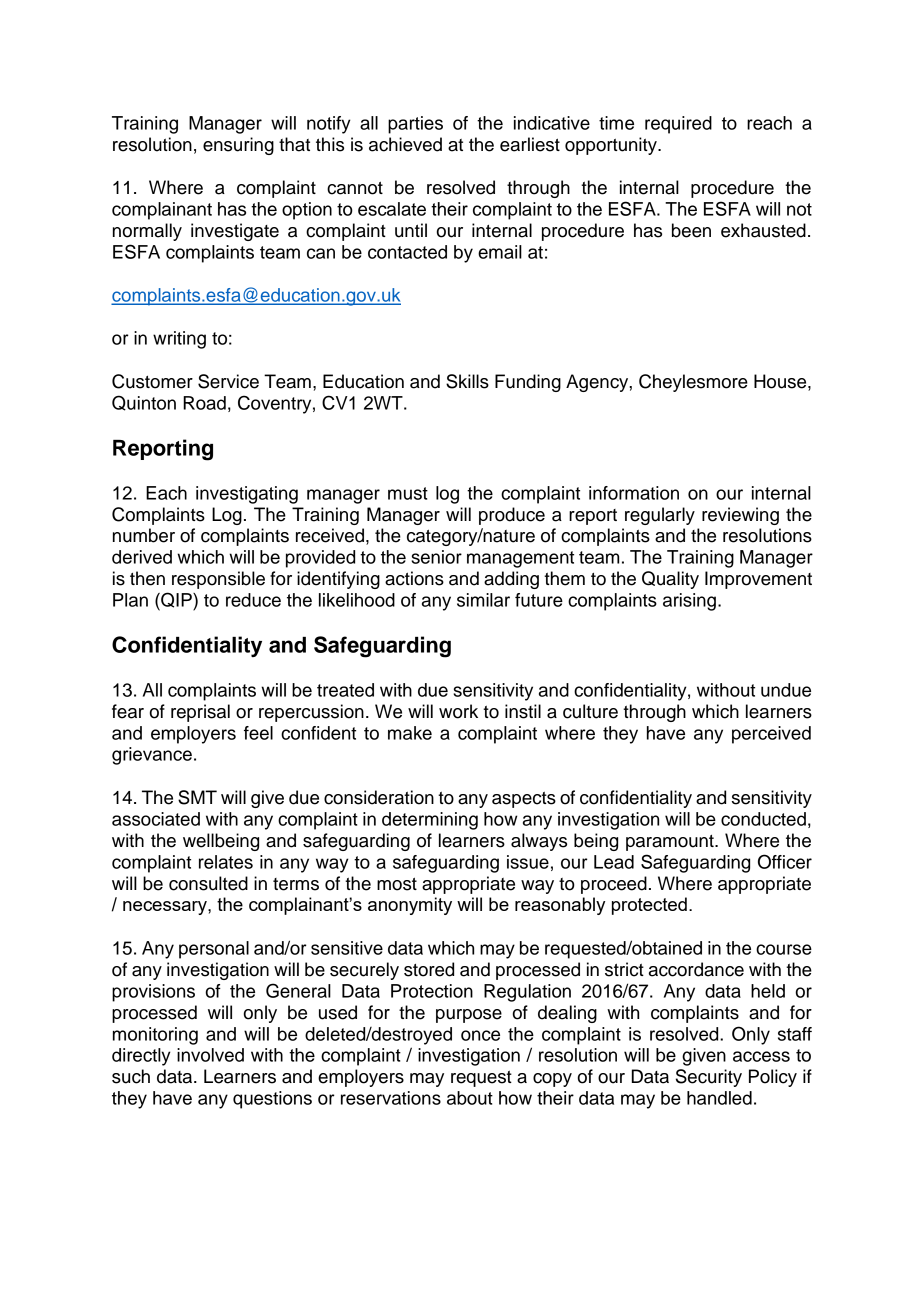  I want to click on about, so click(470, 1098).
